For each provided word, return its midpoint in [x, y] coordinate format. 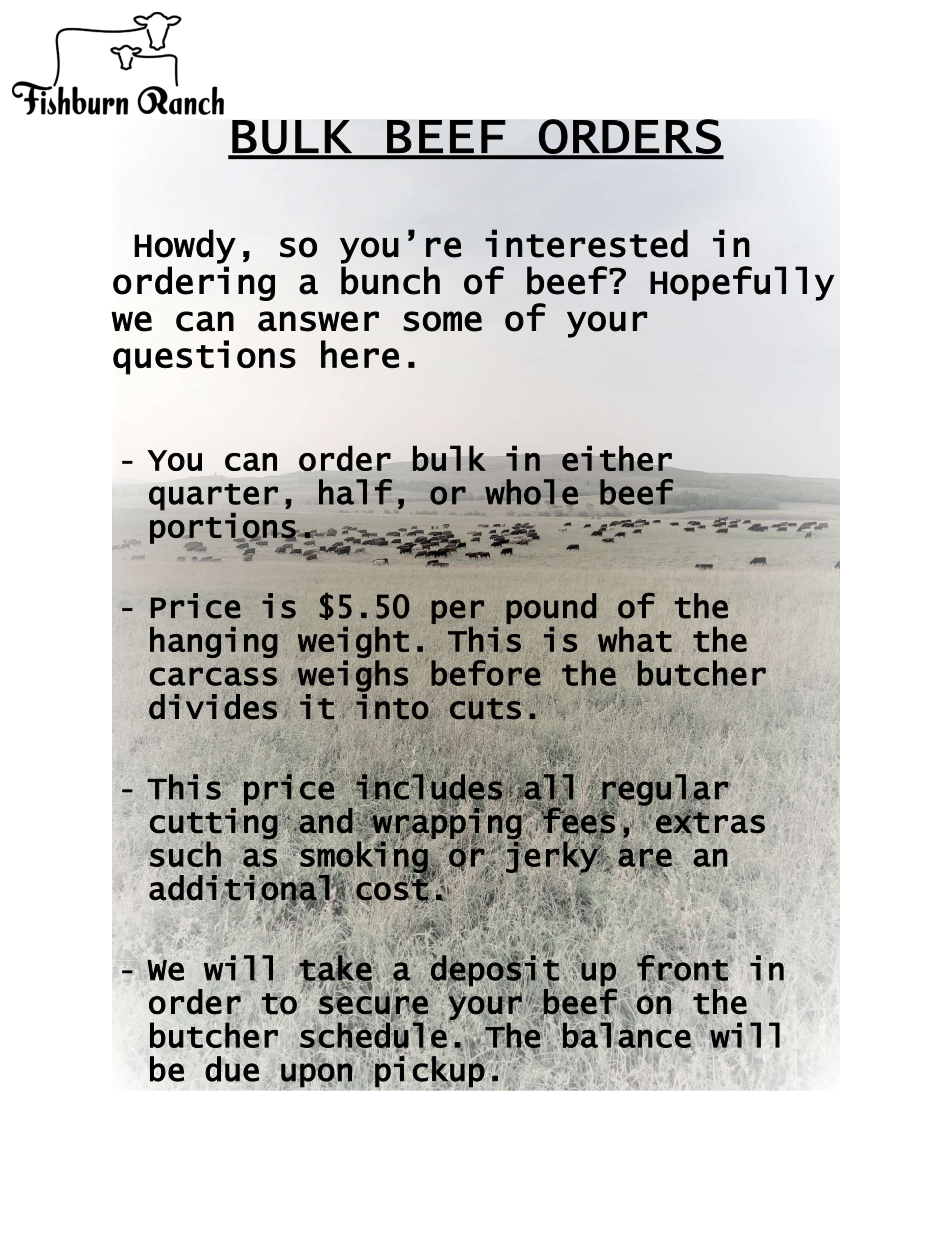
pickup [429, 1071]
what [635, 639]
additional [239, 887]
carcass [214, 676]
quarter [213, 497]
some [442, 321]
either [617, 458]
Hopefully [742, 283]
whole [531, 492]
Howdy [185, 246]
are [645, 857]
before [485, 673]
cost [392, 889]
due [232, 1068]
